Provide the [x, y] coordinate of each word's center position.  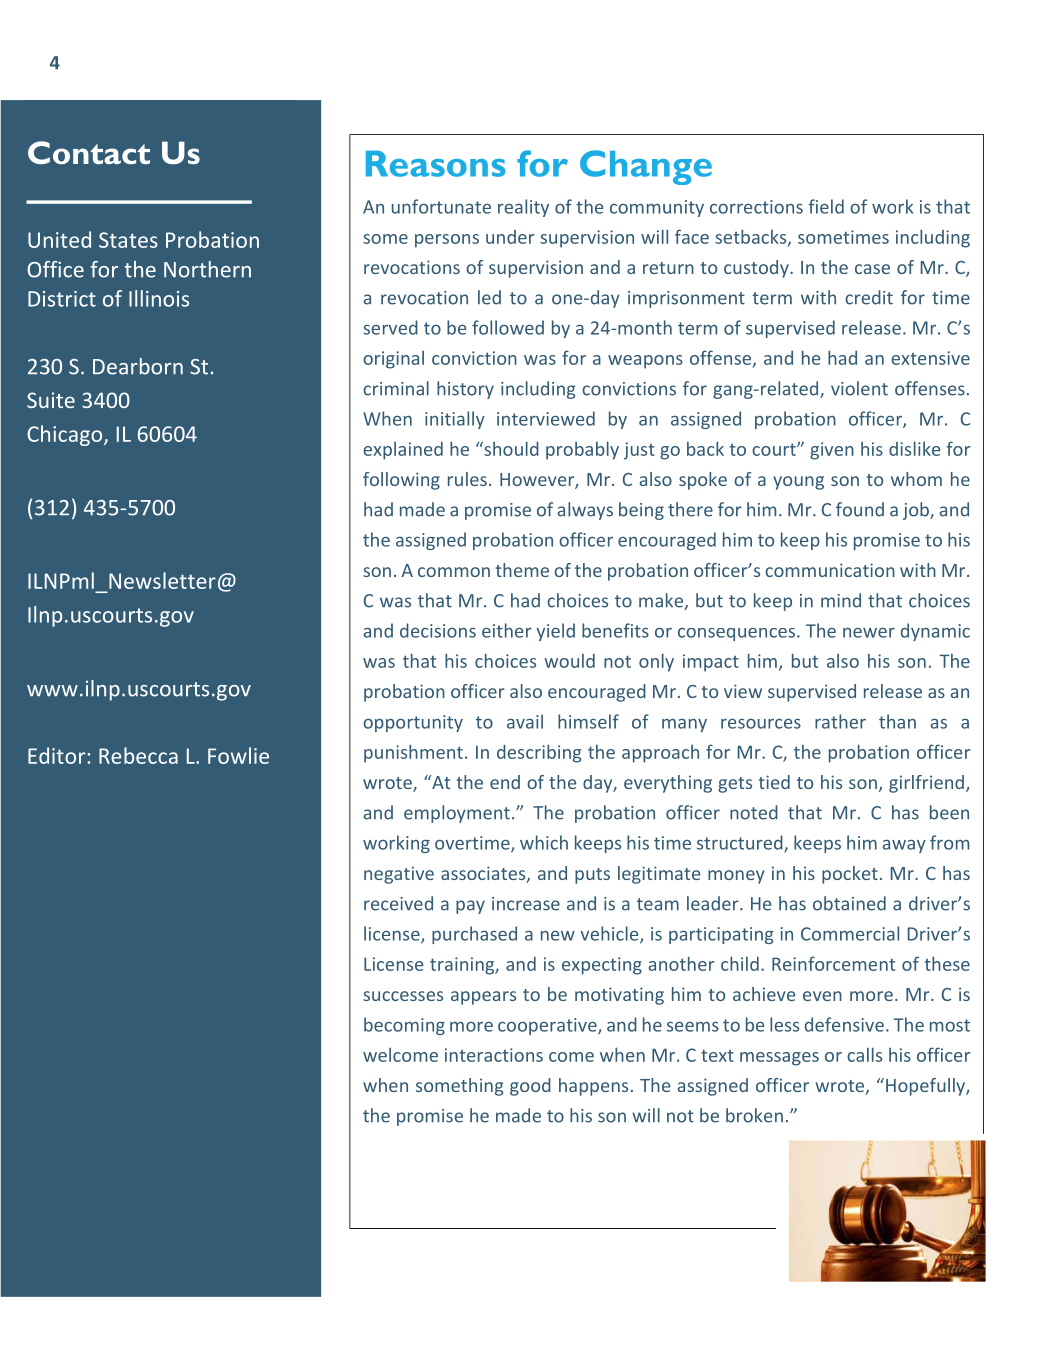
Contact [89, 152]
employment [457, 814]
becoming [404, 1026]
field [826, 206]
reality [523, 208]
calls [864, 1054]
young [798, 483]
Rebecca [138, 755]
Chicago [66, 435]
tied [774, 782]
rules [467, 479]
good [530, 1087]
